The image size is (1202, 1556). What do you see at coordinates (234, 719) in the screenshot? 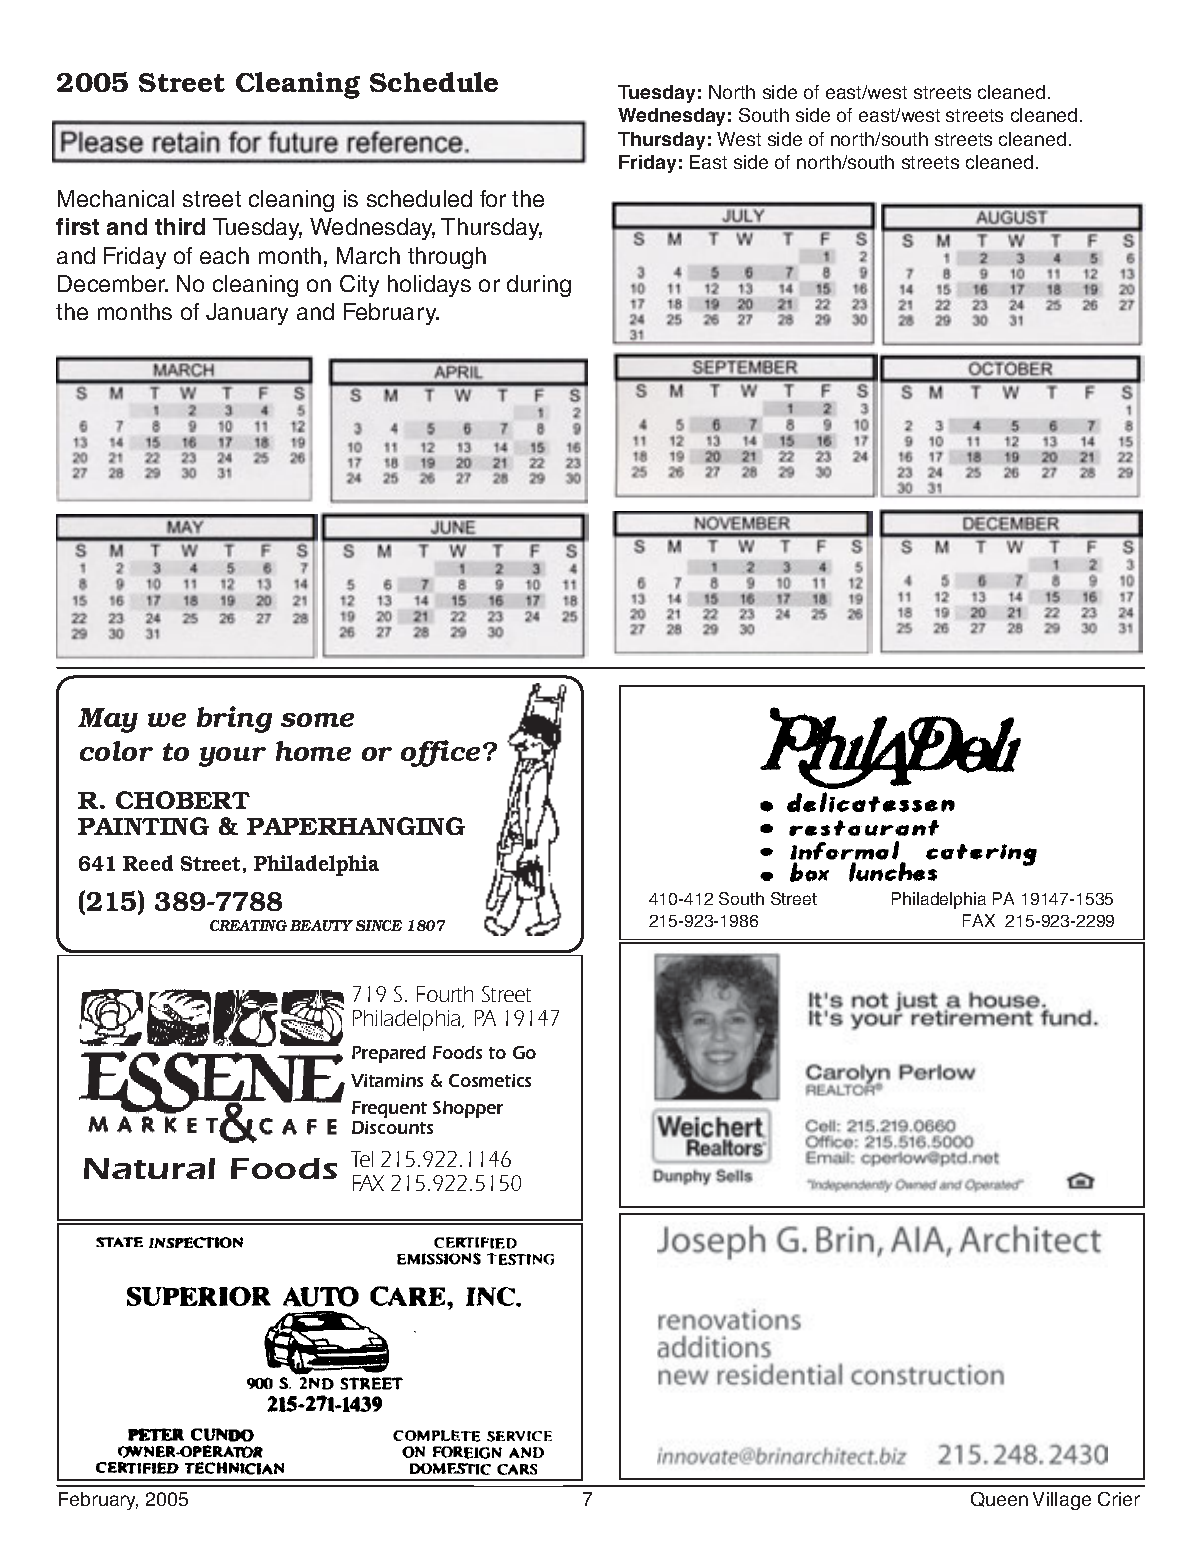
I see `bring` at bounding box center [234, 719].
